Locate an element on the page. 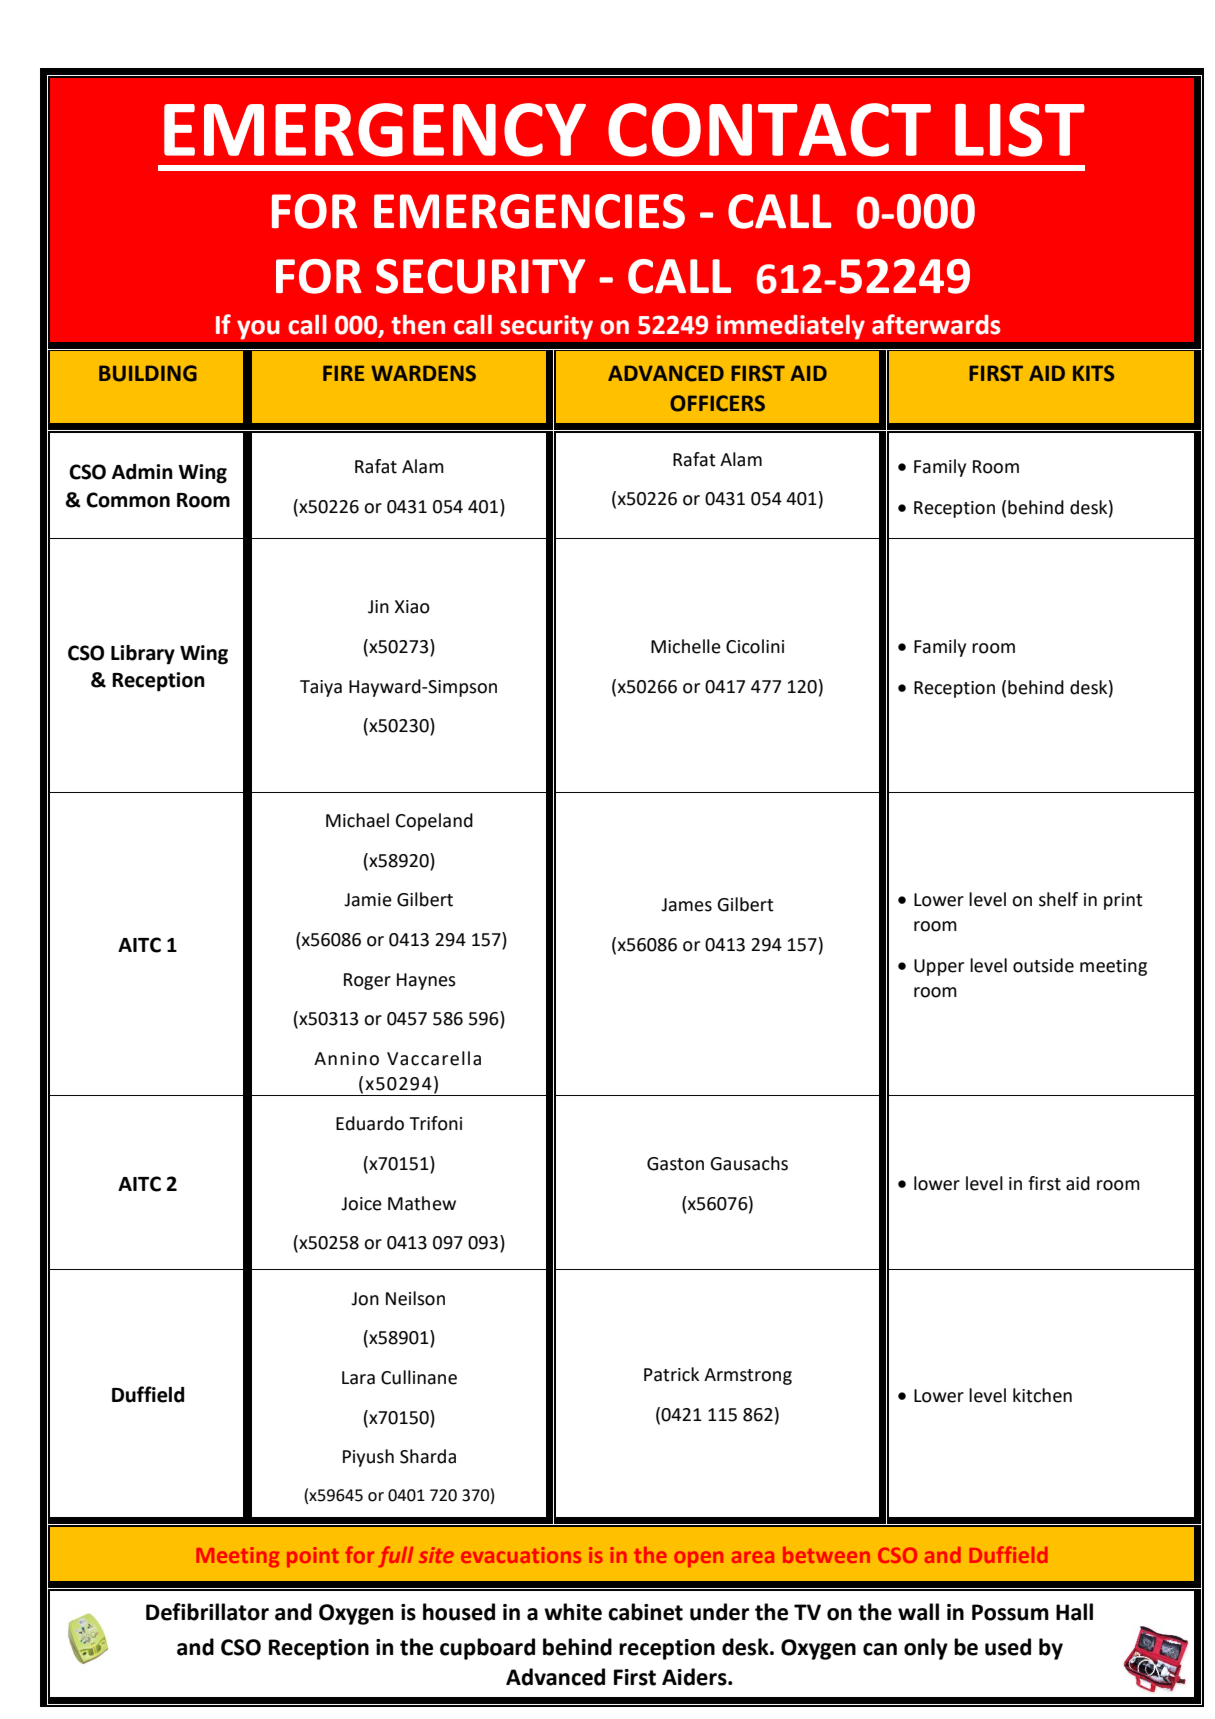 Image resolution: width=1215 pixels, height=1719 pixels. LIST is located at coordinates (1020, 130).
